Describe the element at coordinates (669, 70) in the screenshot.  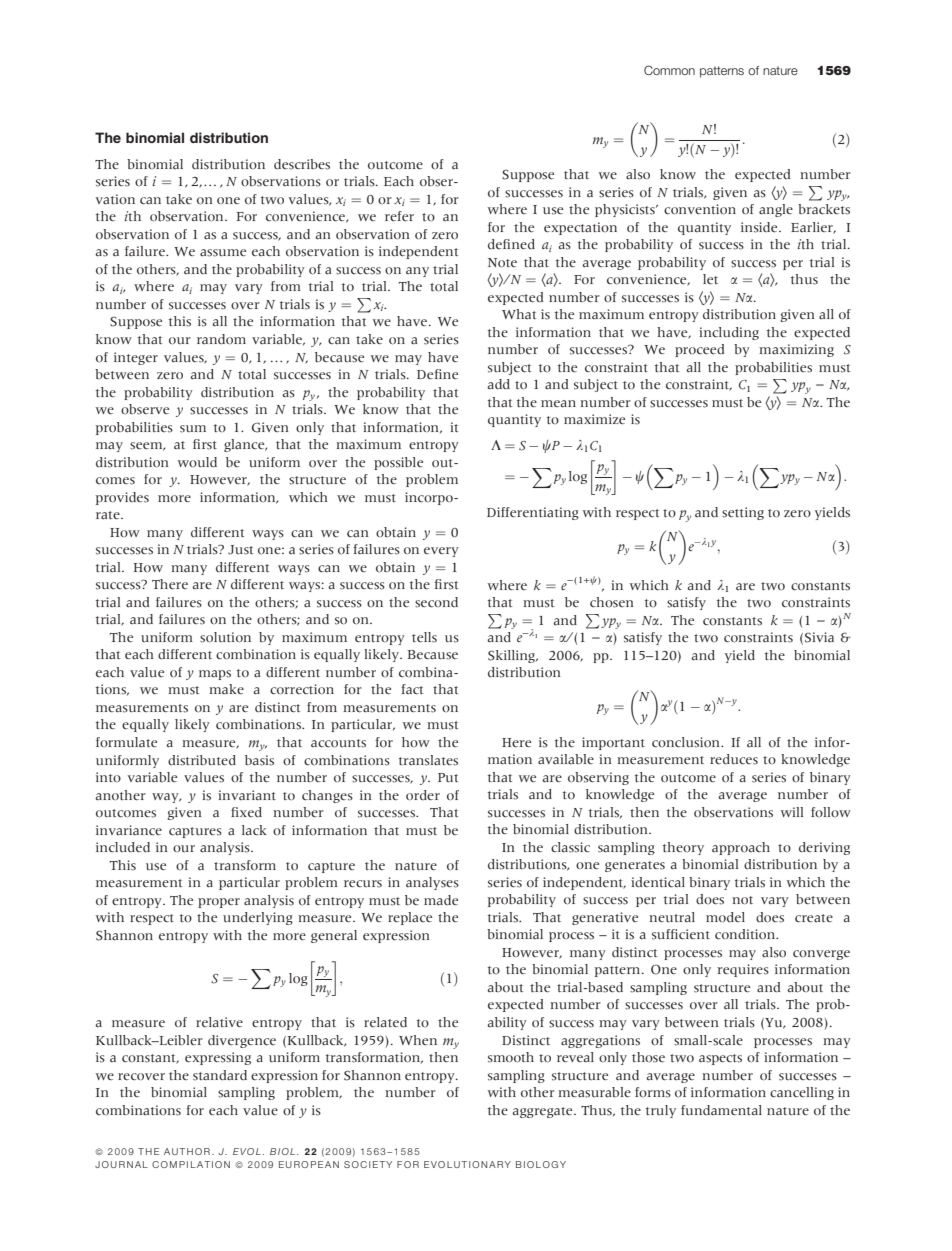
I see `Common` at that location.
